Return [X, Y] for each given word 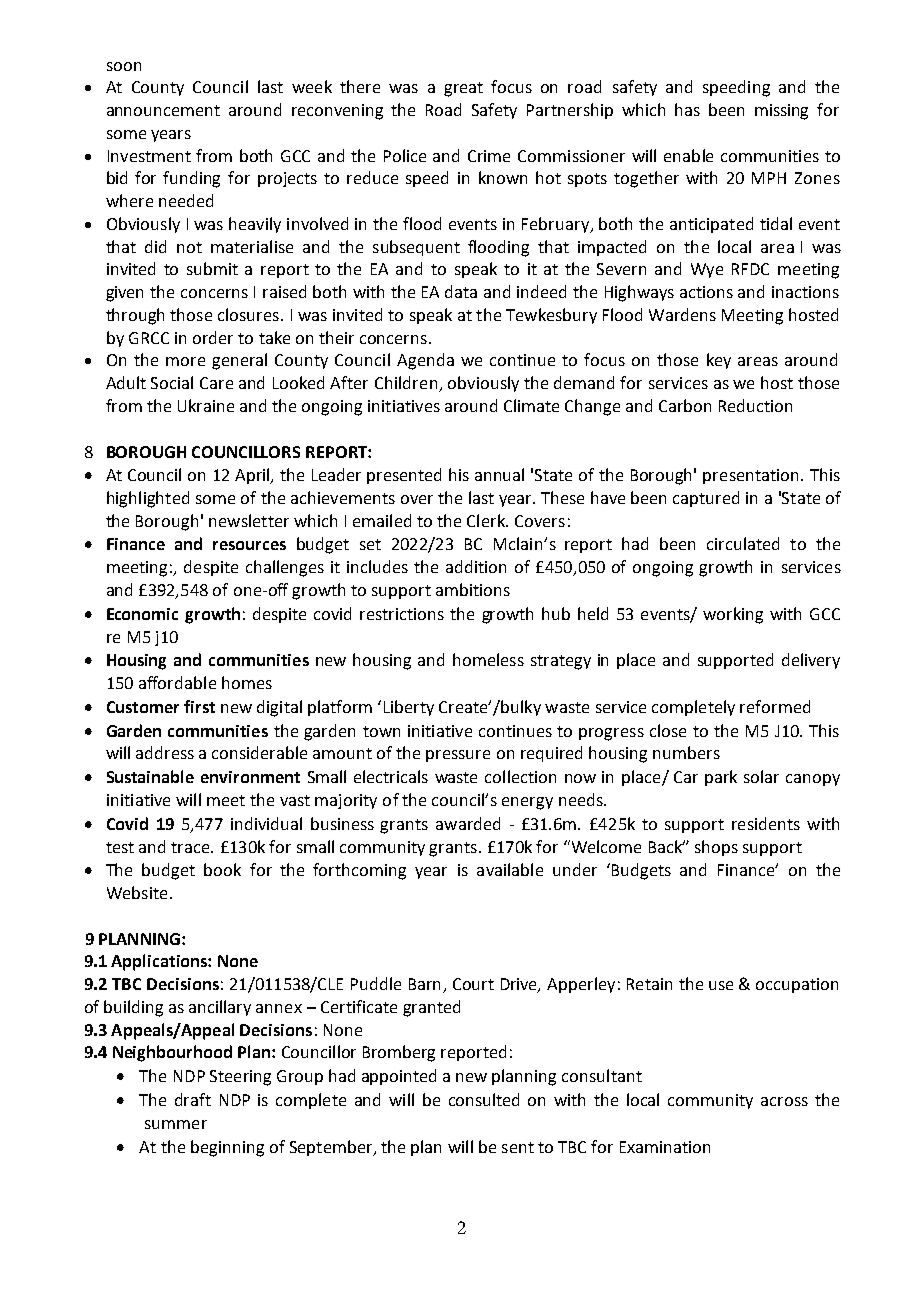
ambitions [473, 589]
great [463, 89]
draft [193, 1099]
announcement [163, 110]
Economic [142, 614]
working [733, 615]
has [687, 109]
